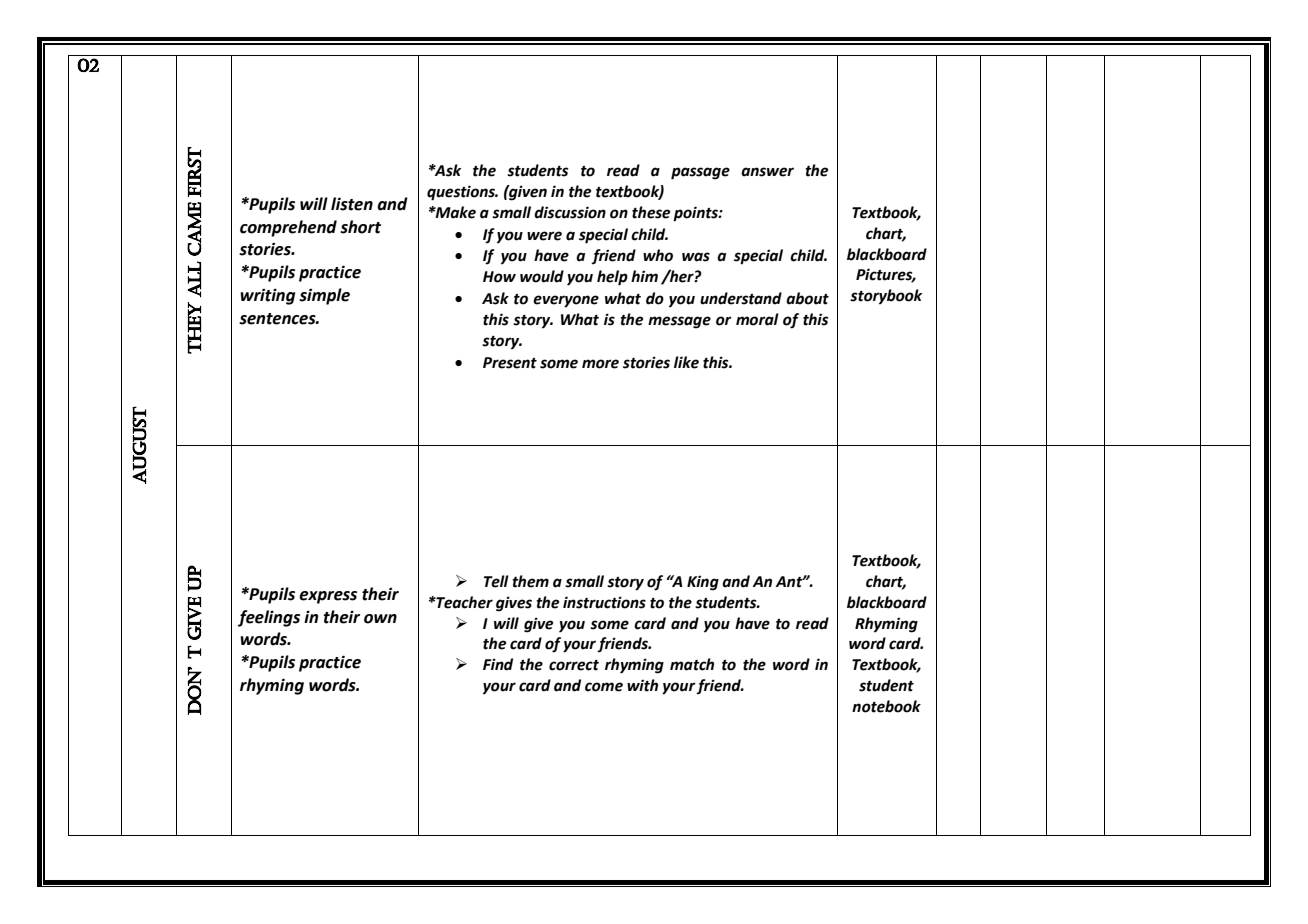 This screenshot has width=1308, height=924. What do you see at coordinates (703, 583) in the screenshot?
I see `King` at bounding box center [703, 583].
